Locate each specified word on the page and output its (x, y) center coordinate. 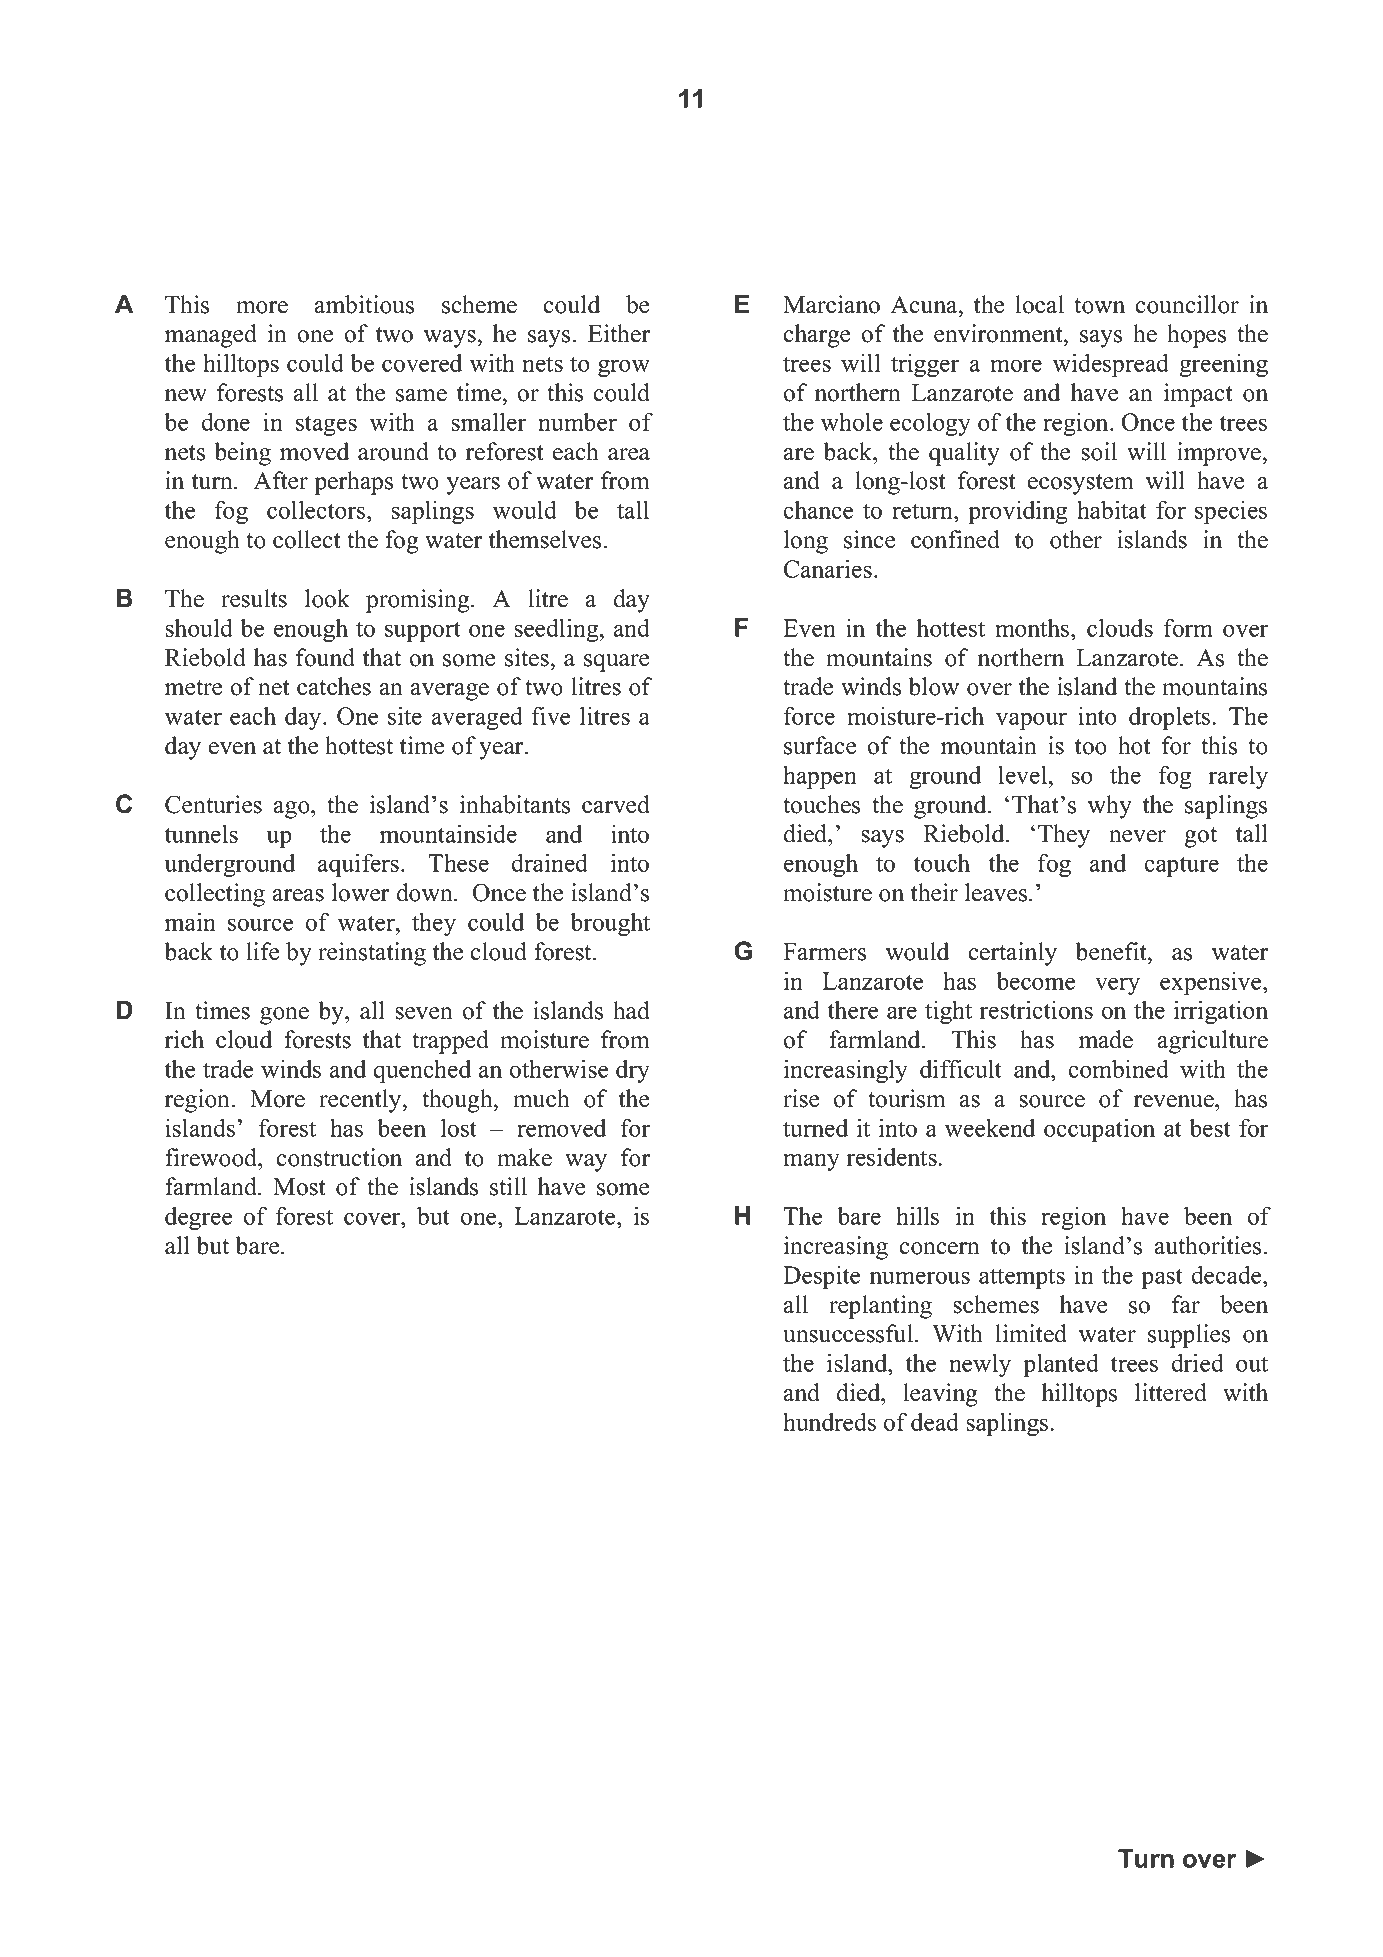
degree (198, 1218)
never (1137, 836)
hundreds (829, 1421)
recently (361, 1101)
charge (817, 336)
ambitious (364, 304)
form (1188, 627)
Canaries (828, 569)
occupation (1099, 1130)
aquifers (358, 865)
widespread (1111, 365)
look (327, 598)
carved (616, 804)
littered (1171, 1392)
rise (801, 1098)
